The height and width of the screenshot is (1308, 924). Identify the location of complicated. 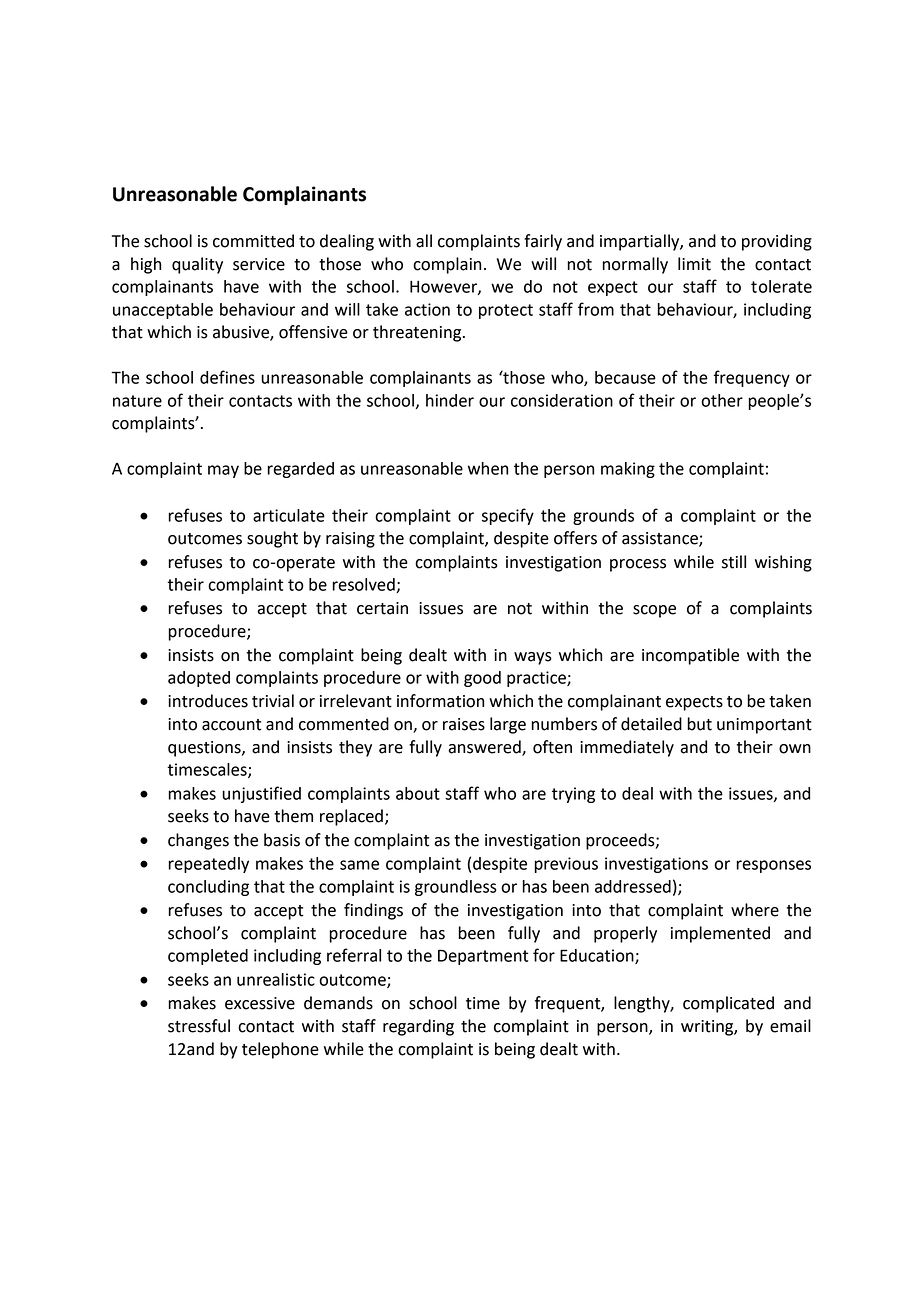
(728, 1004).
